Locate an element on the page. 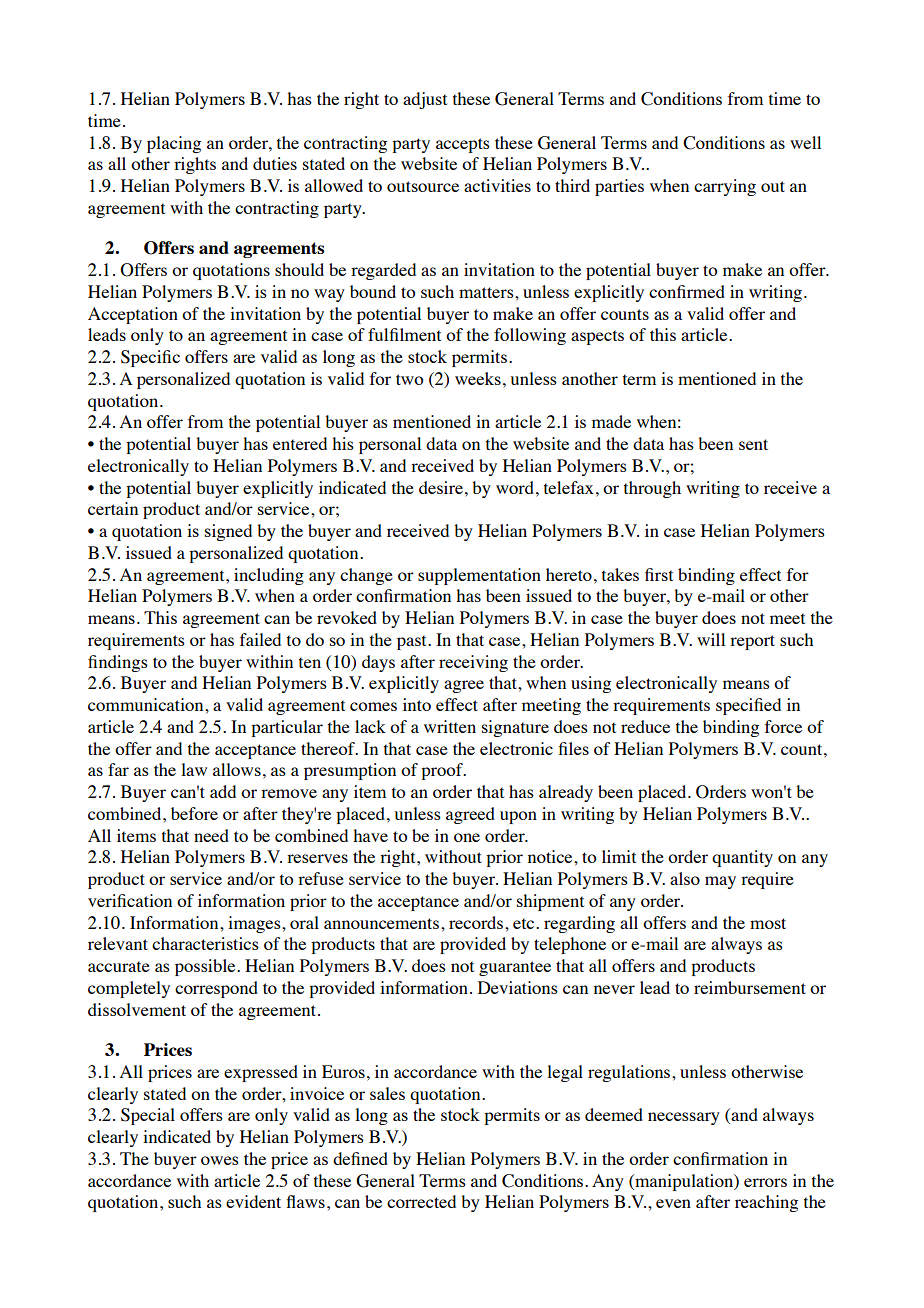 Image resolution: width=924 pixels, height=1308 pixels. sent is located at coordinates (753, 444).
